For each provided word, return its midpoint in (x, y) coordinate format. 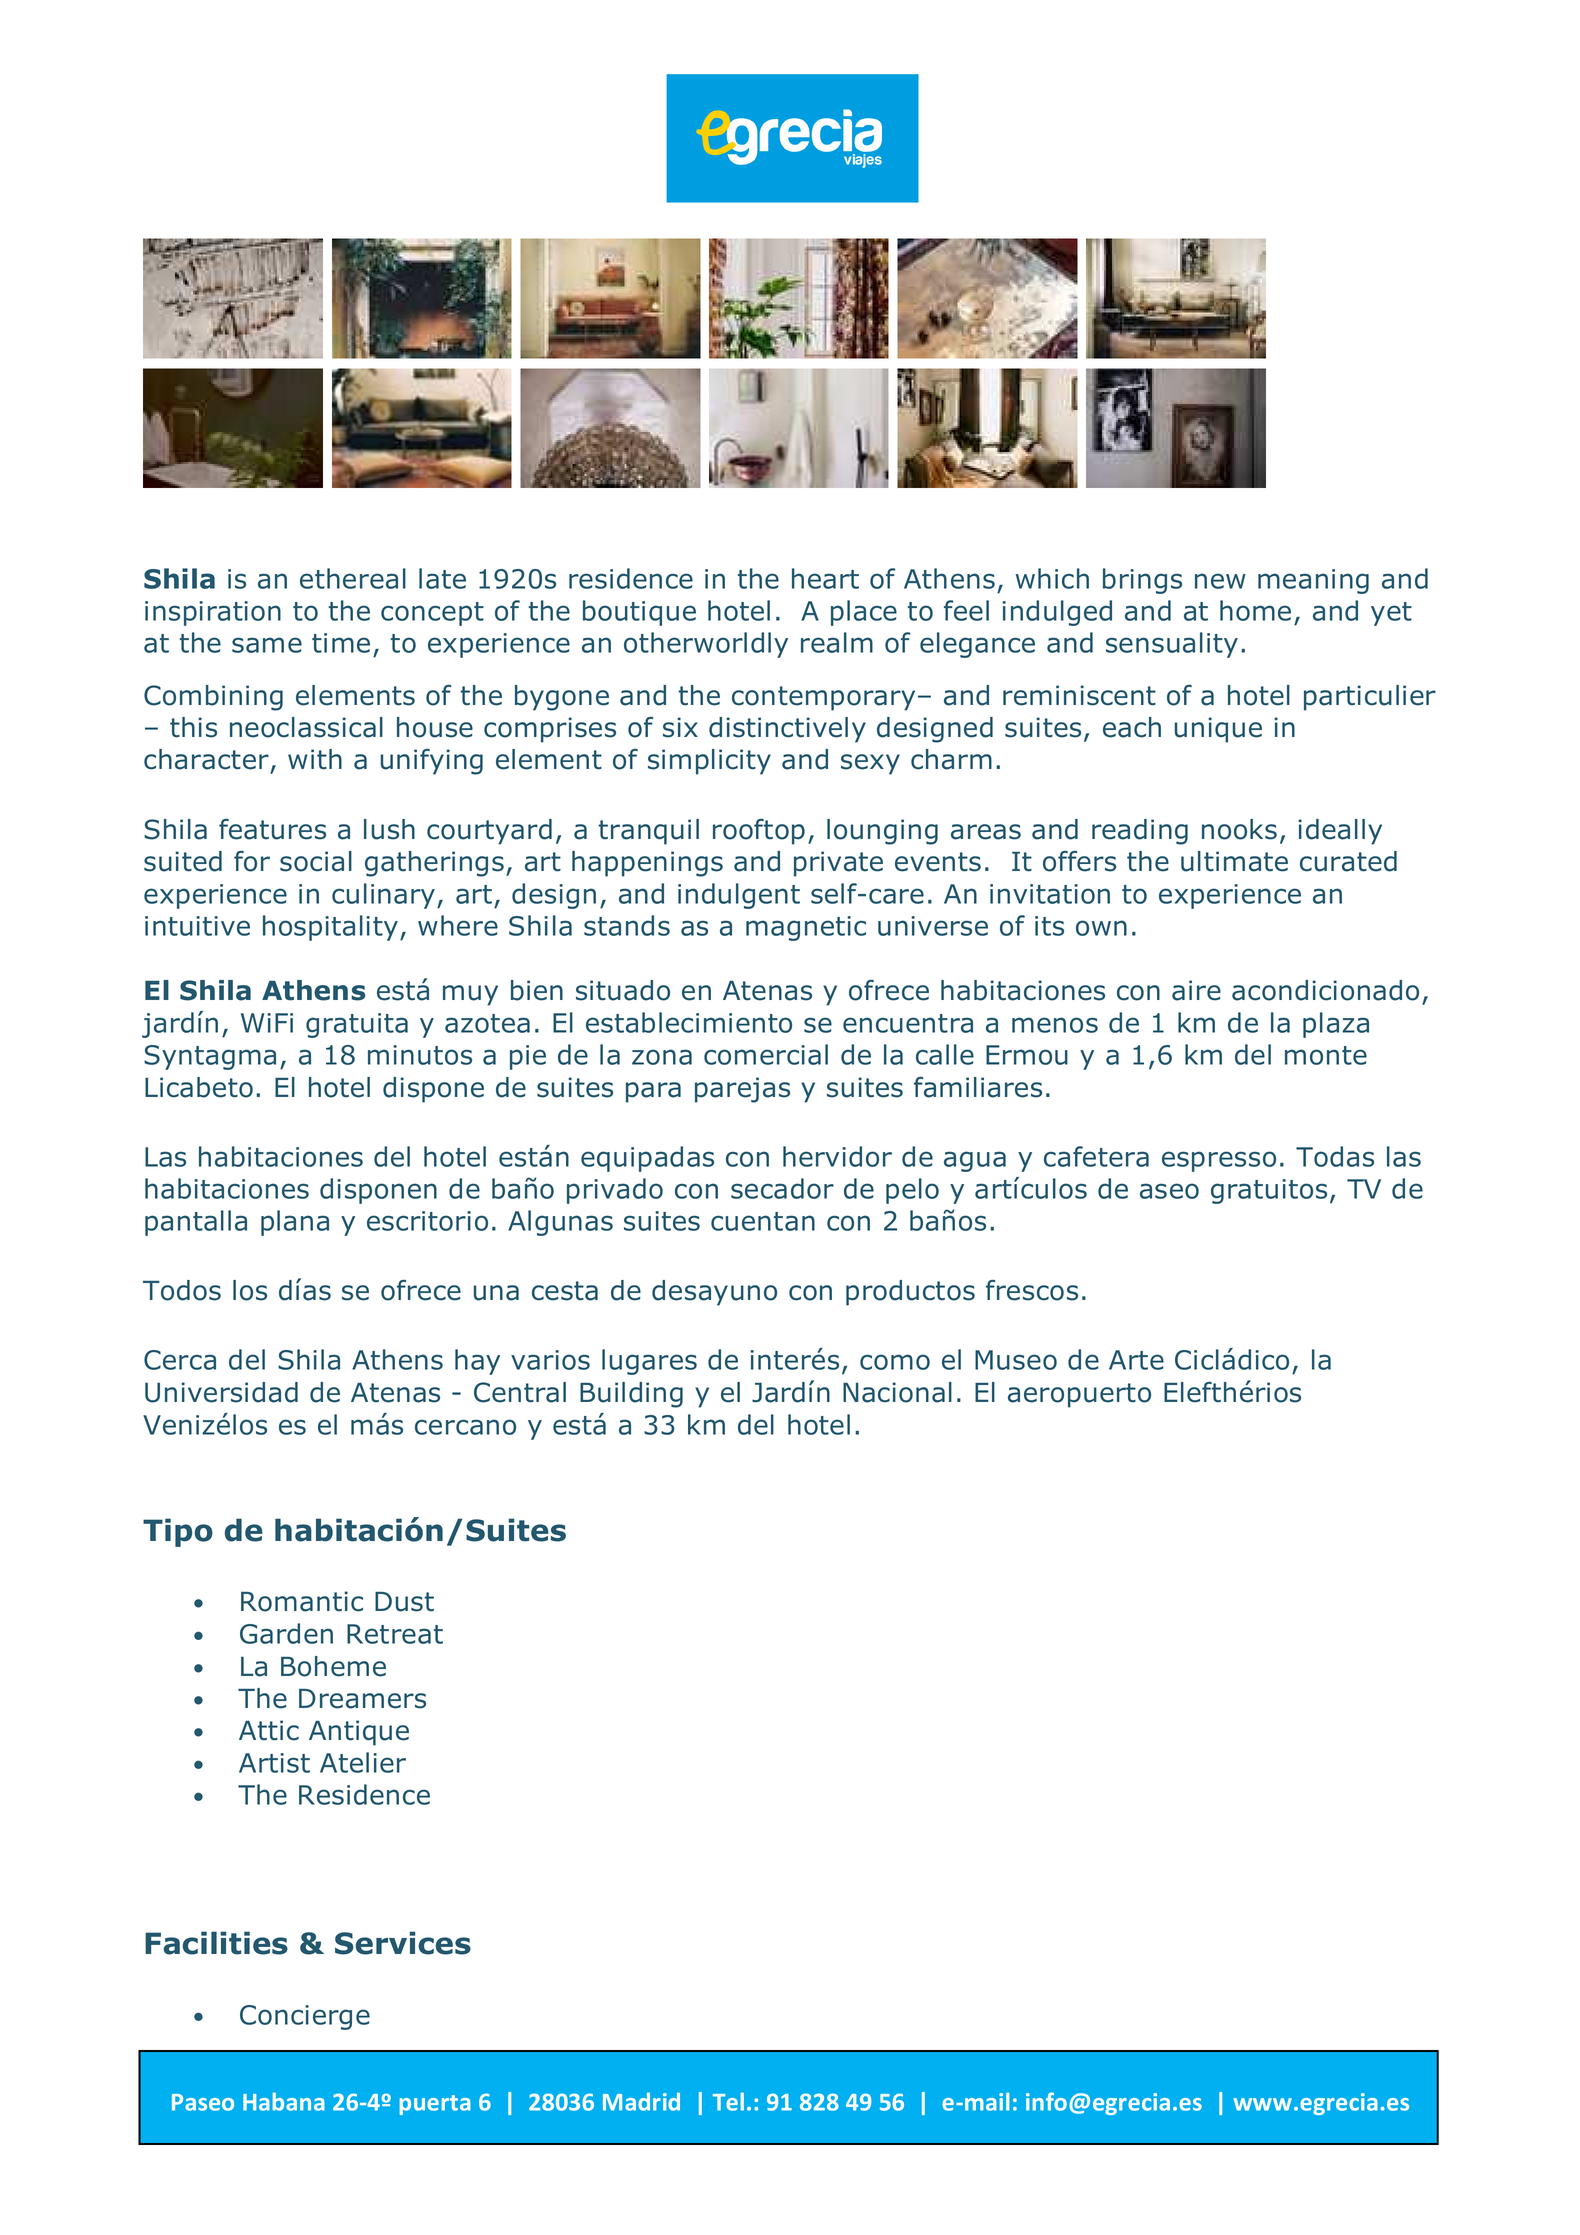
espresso (1219, 1161)
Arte (1136, 1360)
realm (837, 642)
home (1255, 610)
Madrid (641, 2101)
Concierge (305, 2017)
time (341, 643)
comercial (766, 1054)
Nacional (897, 1392)
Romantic (302, 1601)
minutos (420, 1055)
